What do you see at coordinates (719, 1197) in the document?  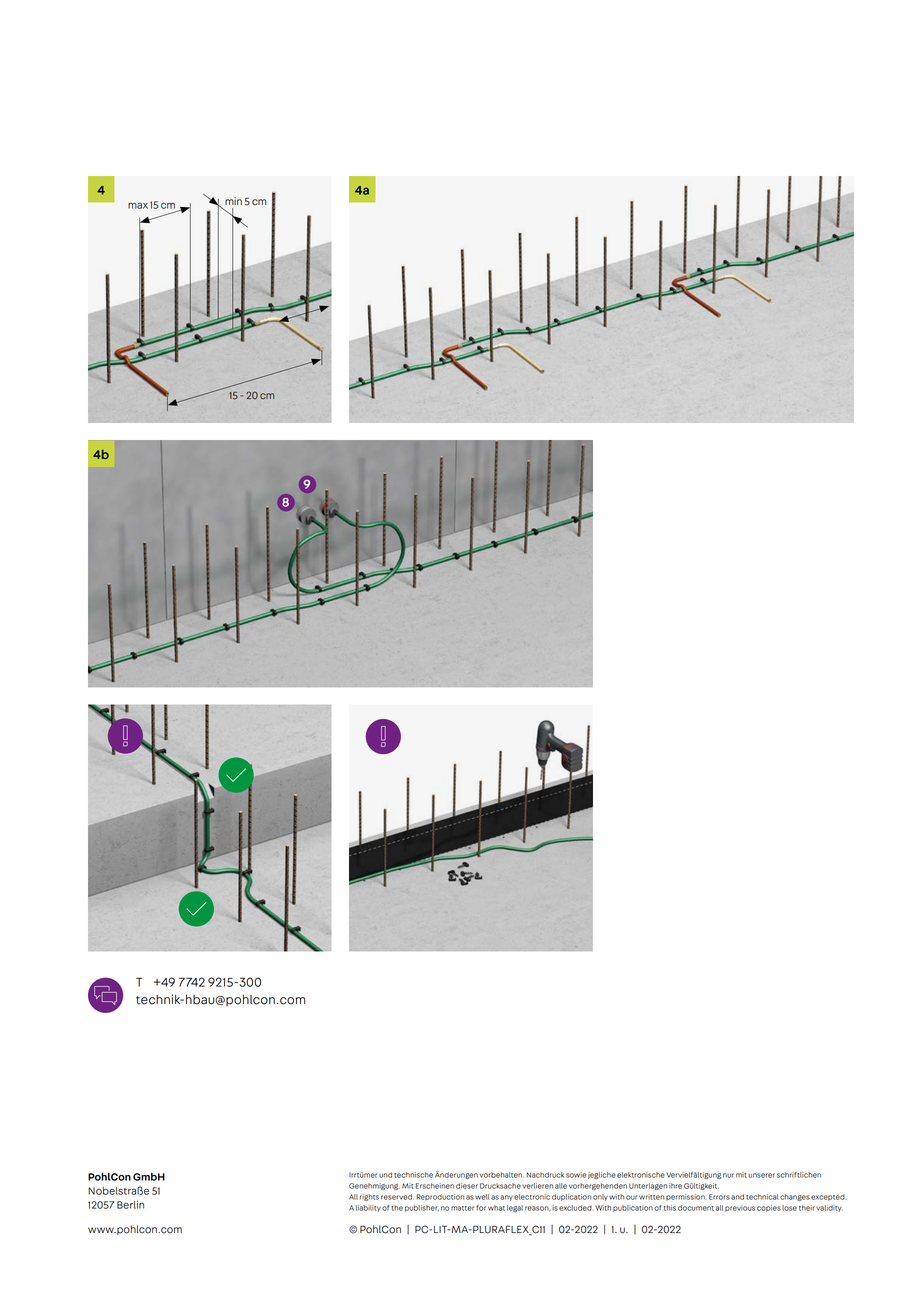 I see `Errors` at bounding box center [719, 1197].
